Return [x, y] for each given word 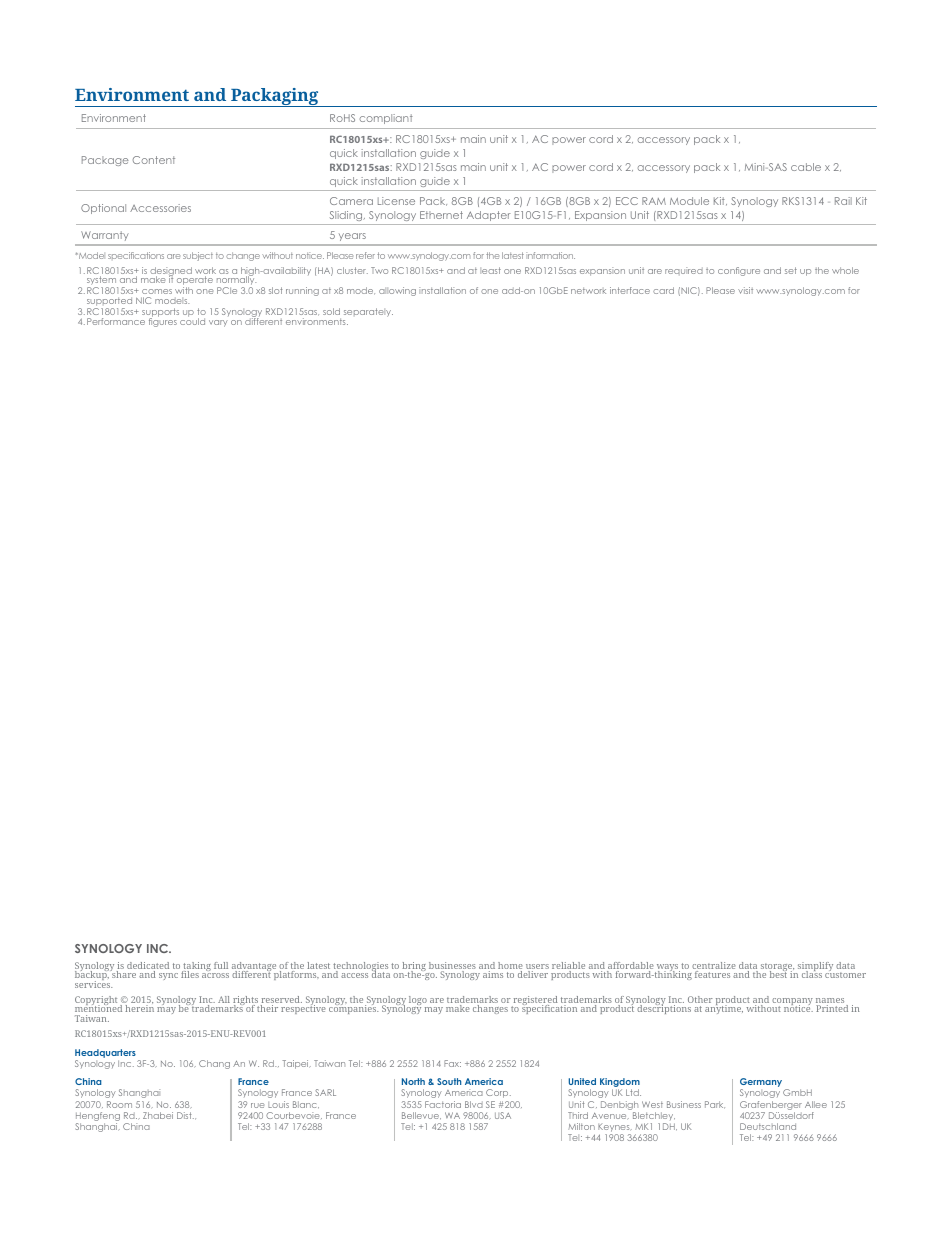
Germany [761, 1084]
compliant [386, 119]
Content [154, 160]
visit [745, 290]
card [663, 290]
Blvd [474, 1104]
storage [777, 968]
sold [331, 311]
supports [160, 313]
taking [197, 968]
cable [806, 167]
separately [368, 312]
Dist [185, 1115]
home [510, 967]
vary [218, 323]
